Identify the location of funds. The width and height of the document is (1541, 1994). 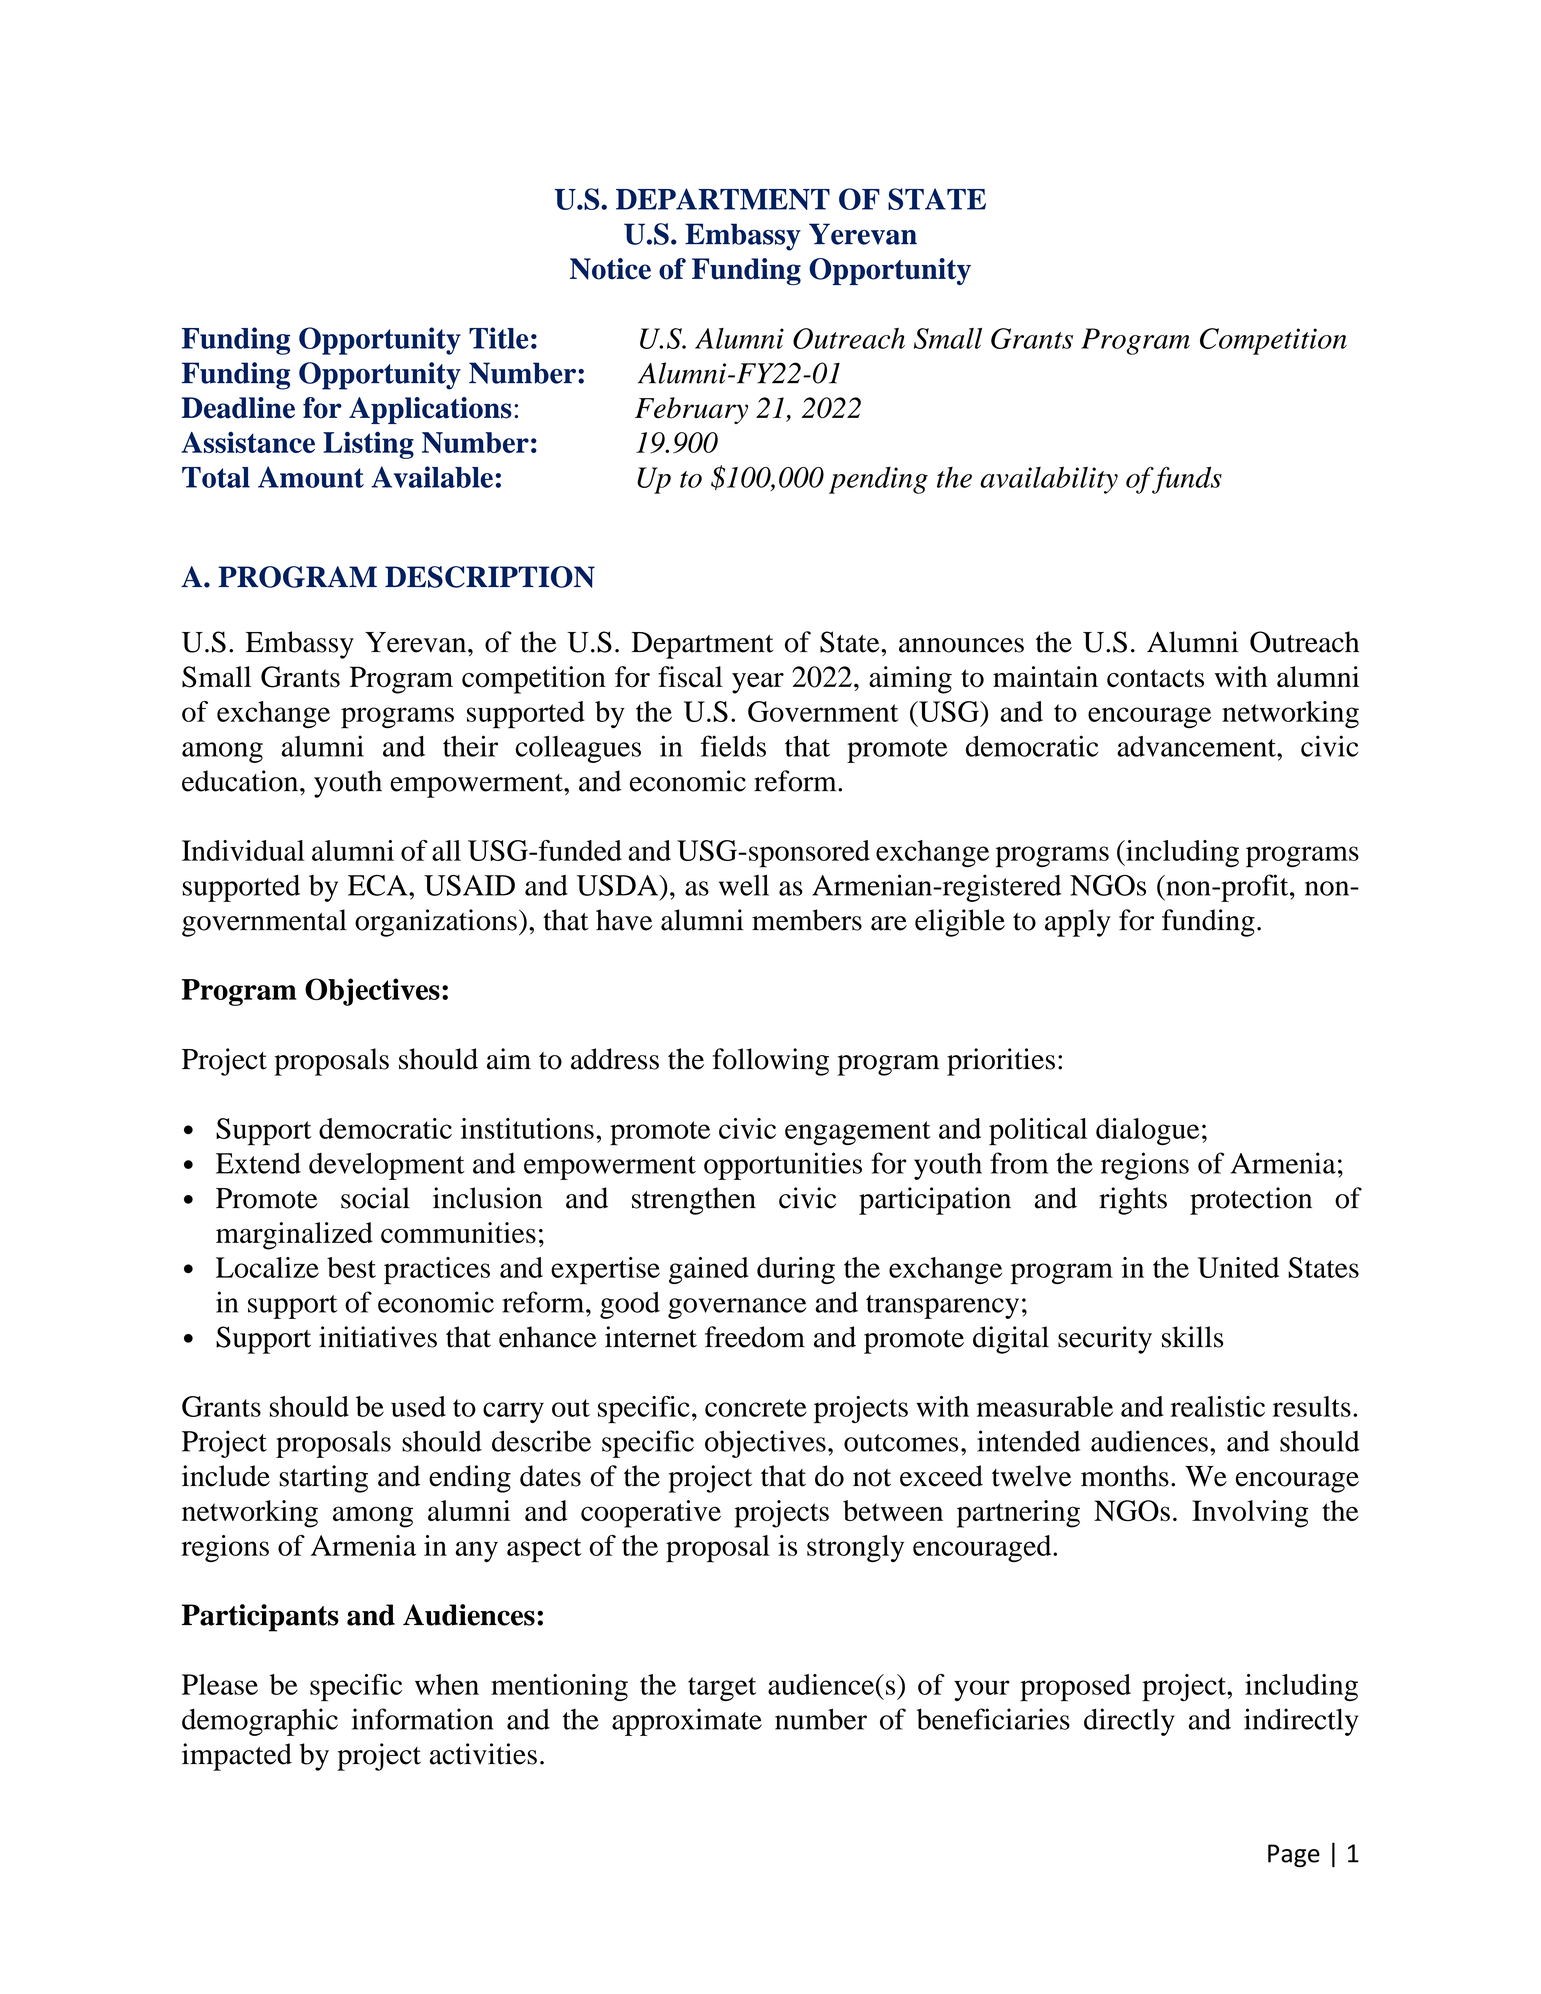
(1186, 480).
